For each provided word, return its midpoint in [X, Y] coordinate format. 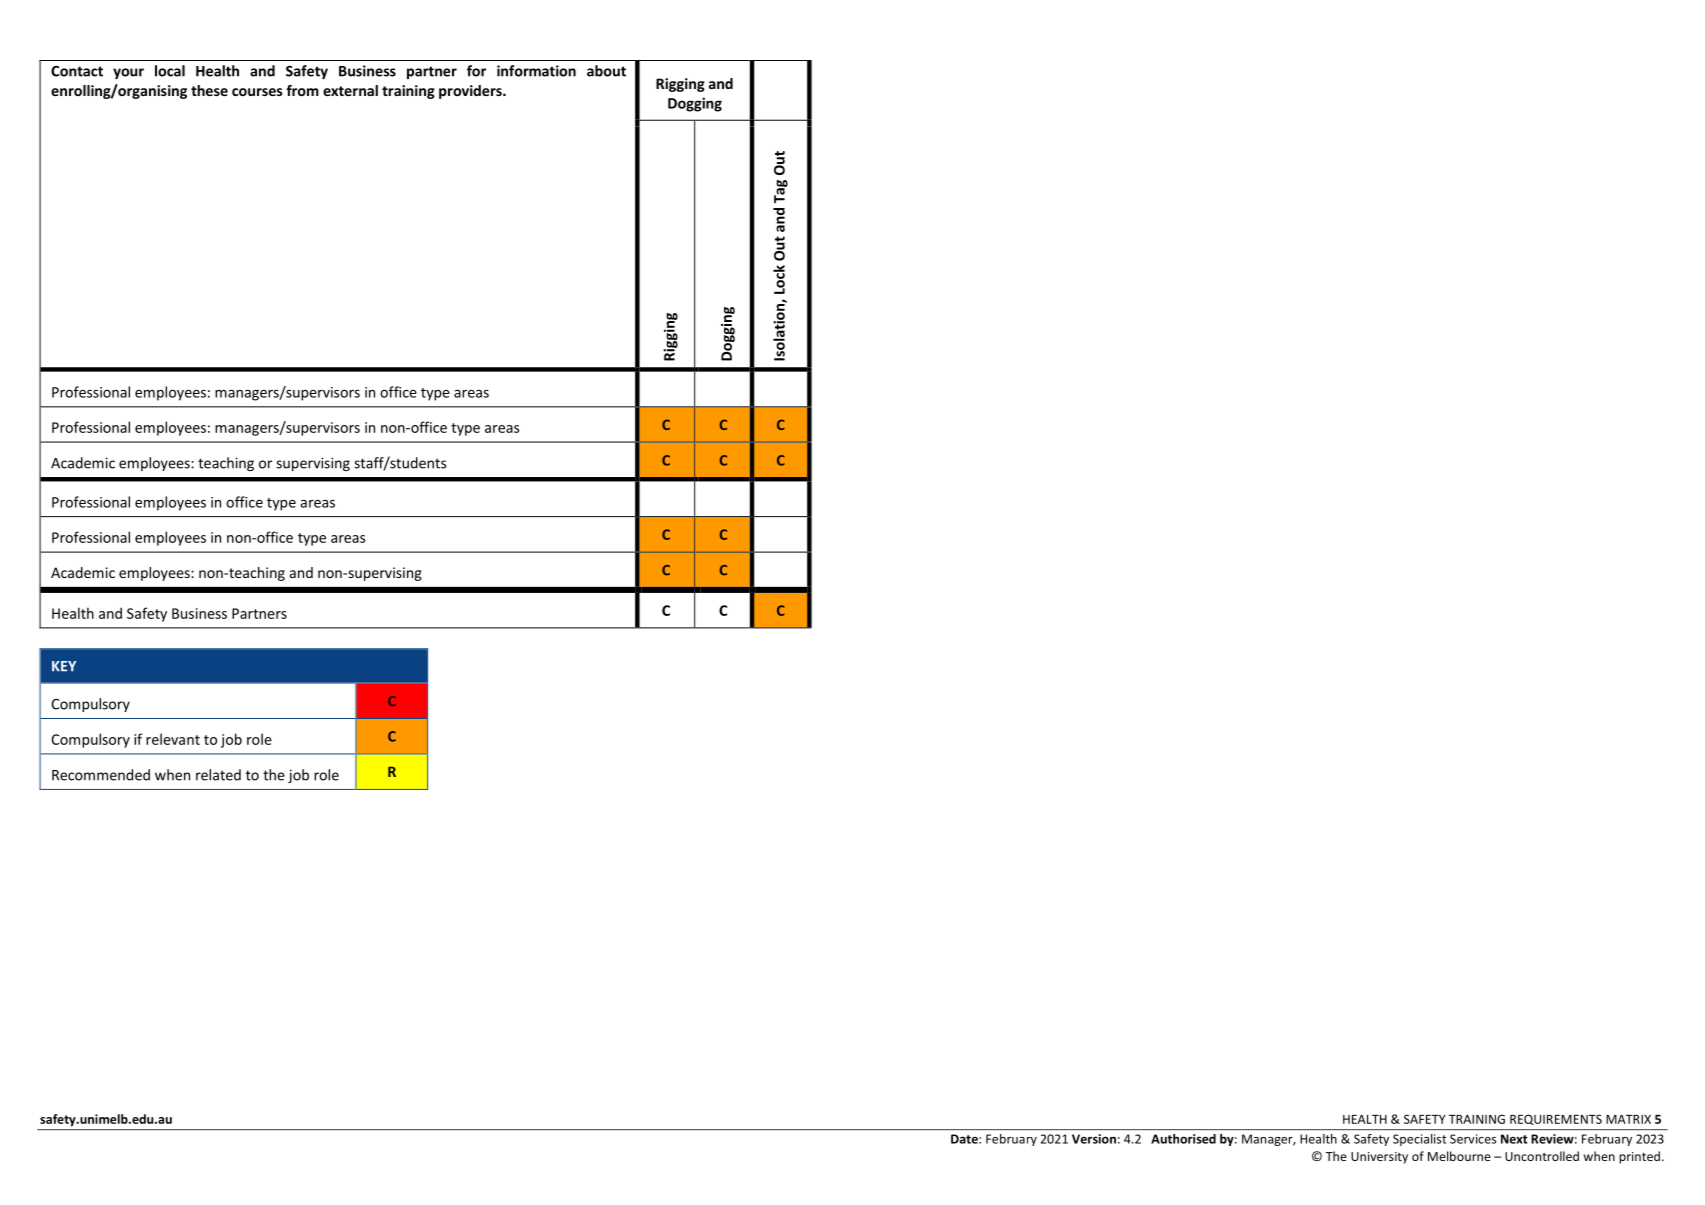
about [606, 71]
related [218, 775]
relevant [173, 739]
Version [1094, 1139]
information [536, 71]
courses [257, 92]
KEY [64, 666]
